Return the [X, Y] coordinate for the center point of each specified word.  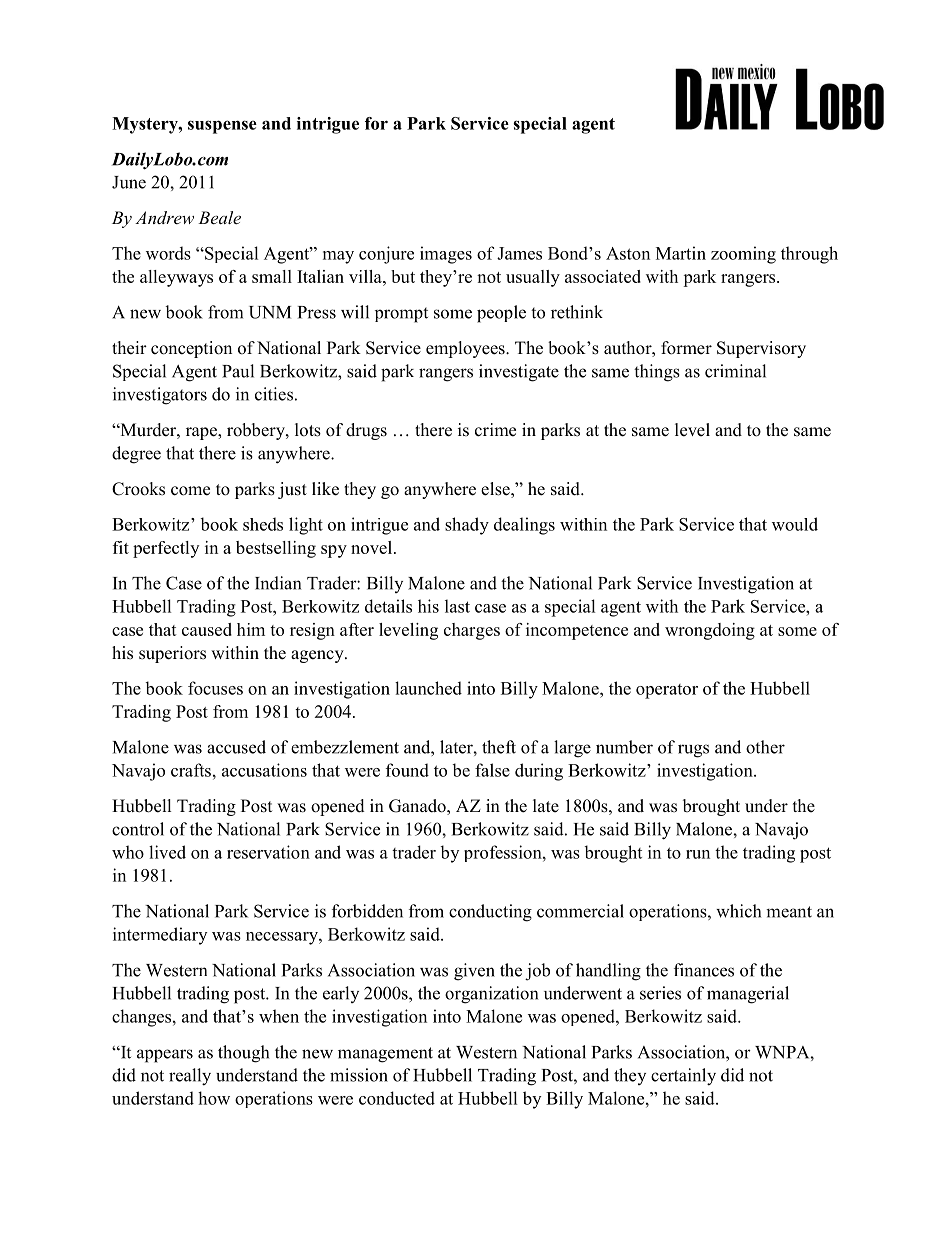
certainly [683, 1077]
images [446, 255]
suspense [222, 127]
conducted [397, 1098]
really [190, 1077]
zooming [743, 255]
